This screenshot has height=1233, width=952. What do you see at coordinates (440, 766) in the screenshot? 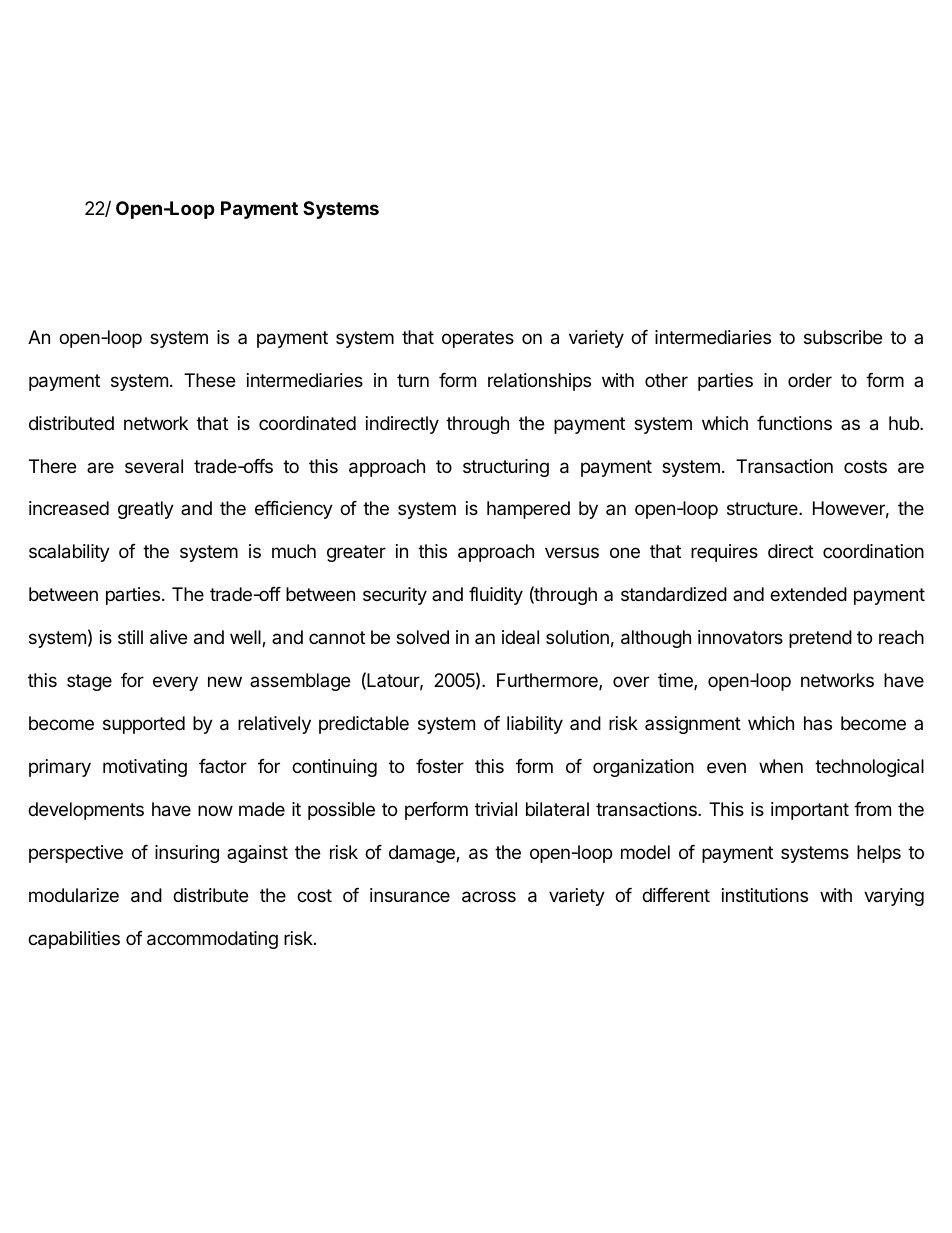
I see `foster` at bounding box center [440, 766].
